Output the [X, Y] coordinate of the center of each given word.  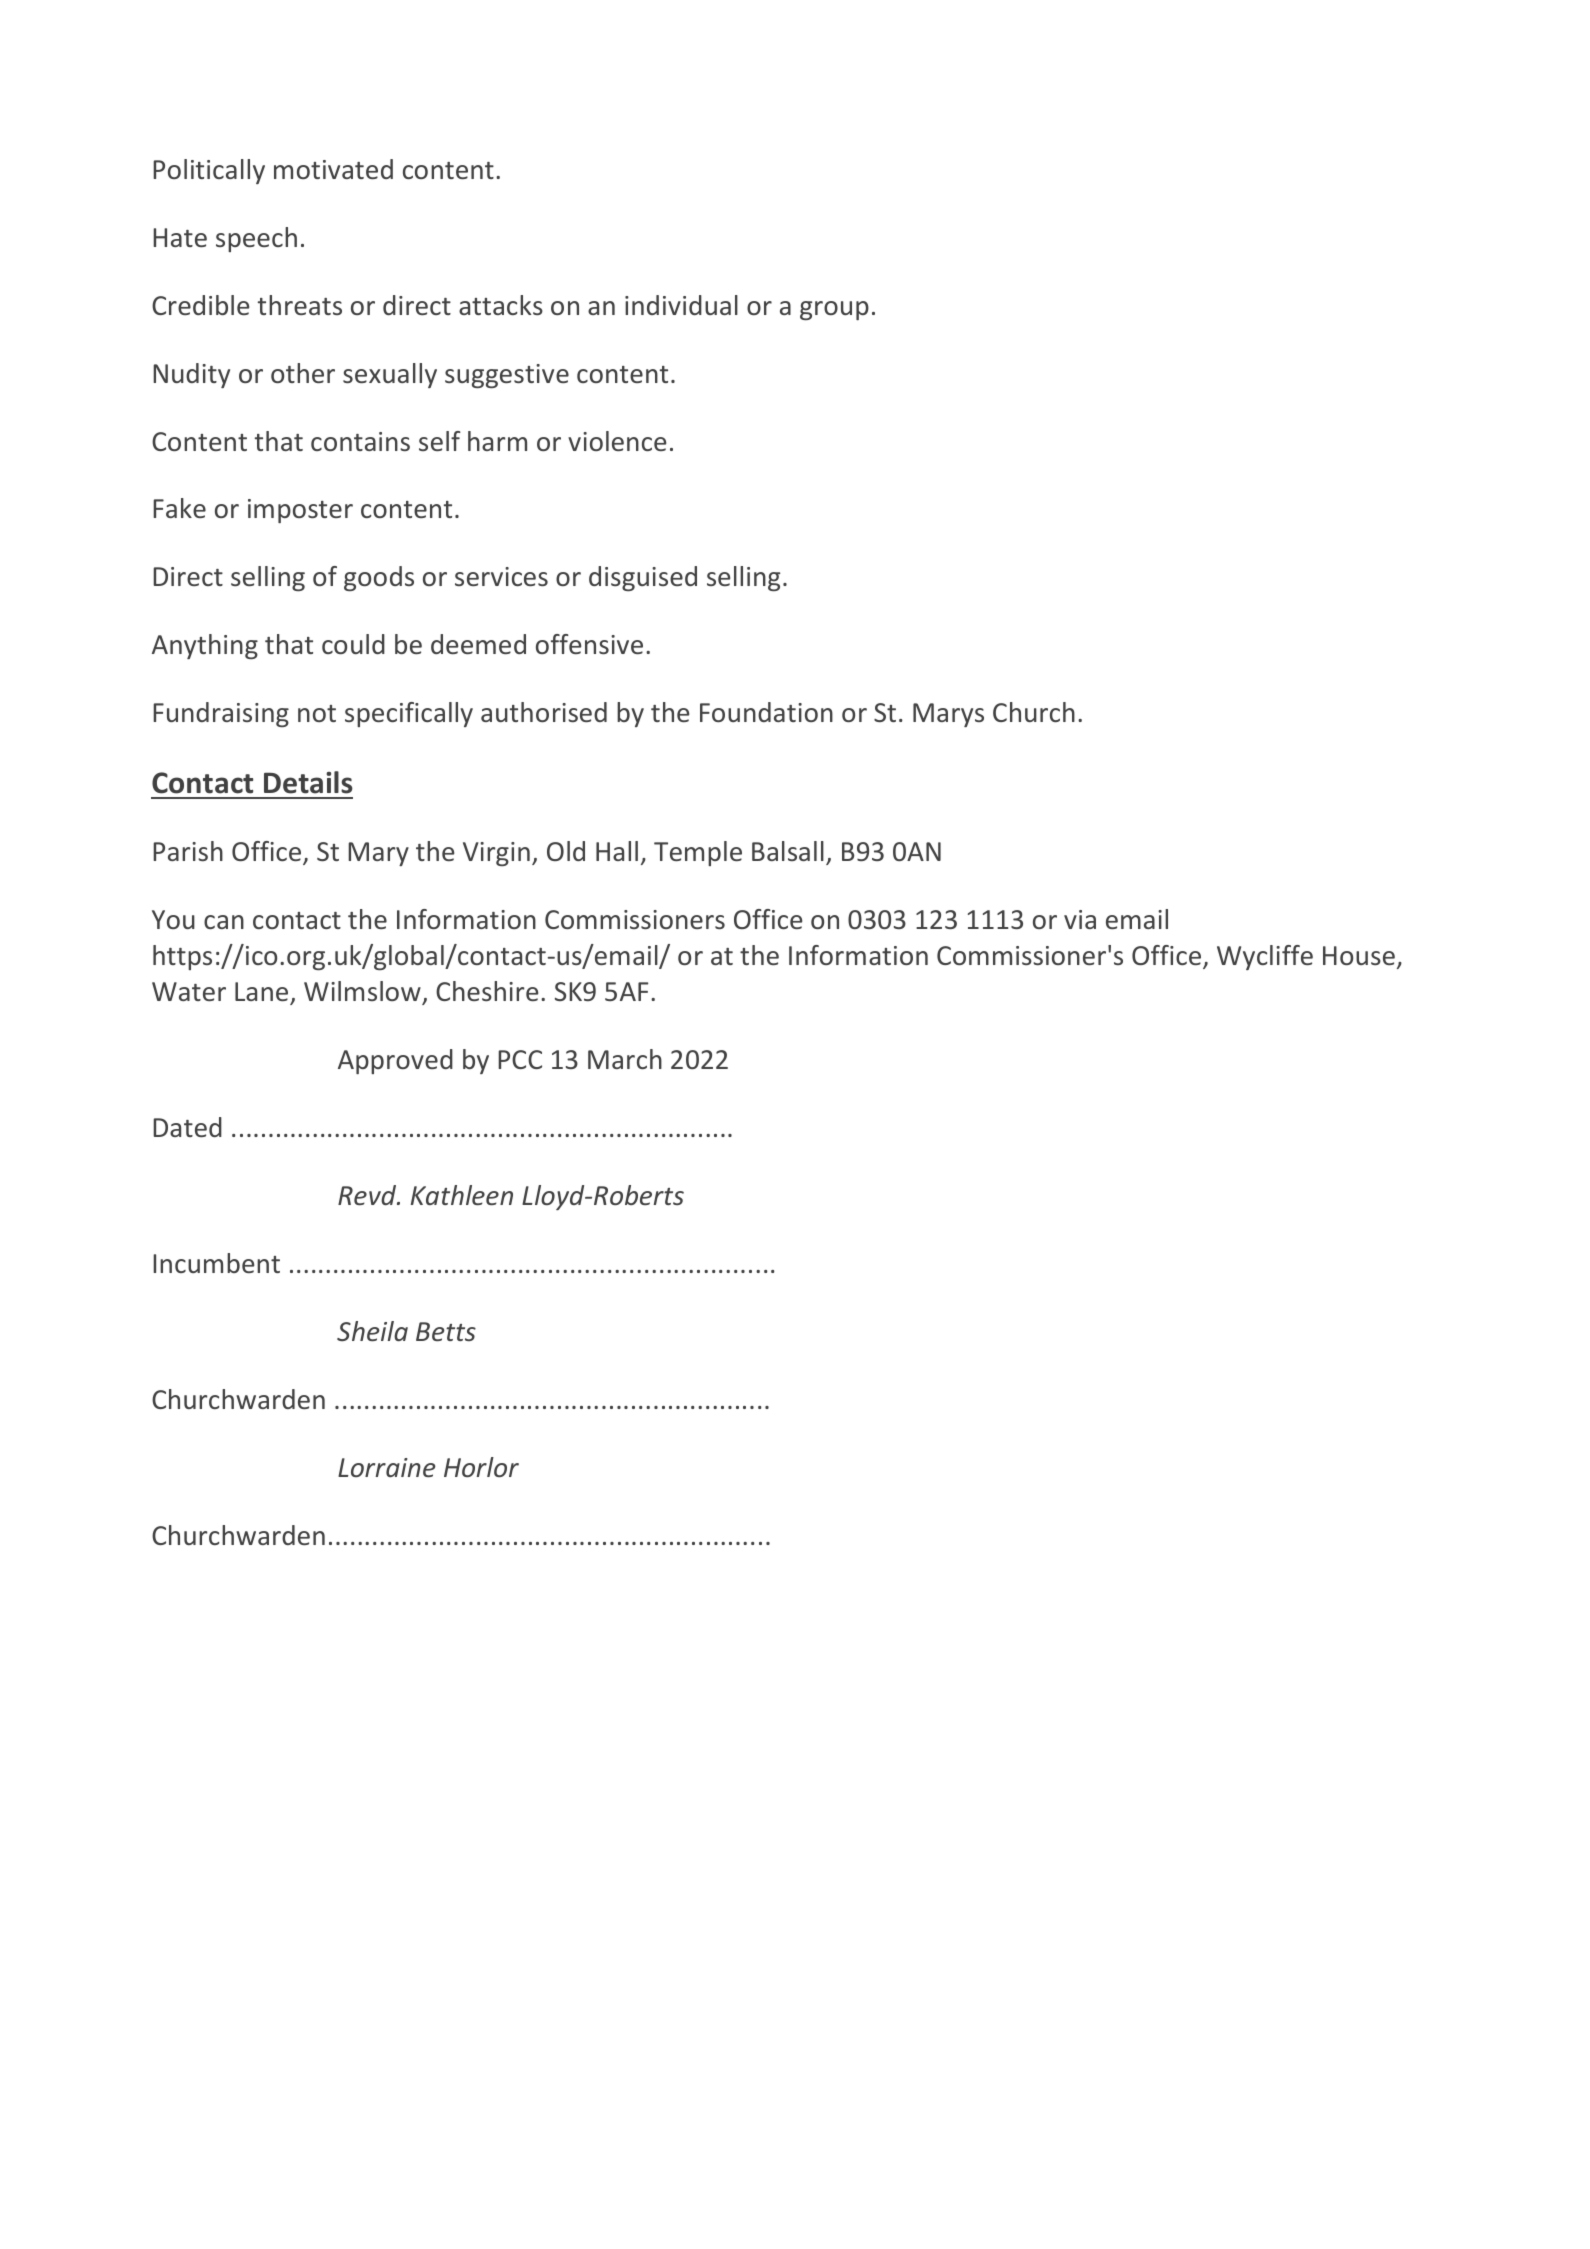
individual [681, 305]
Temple [698, 853]
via [1080, 919]
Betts [446, 1331]
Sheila [372, 1331]
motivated [333, 169]
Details [308, 782]
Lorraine [387, 1467]
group [834, 310]
